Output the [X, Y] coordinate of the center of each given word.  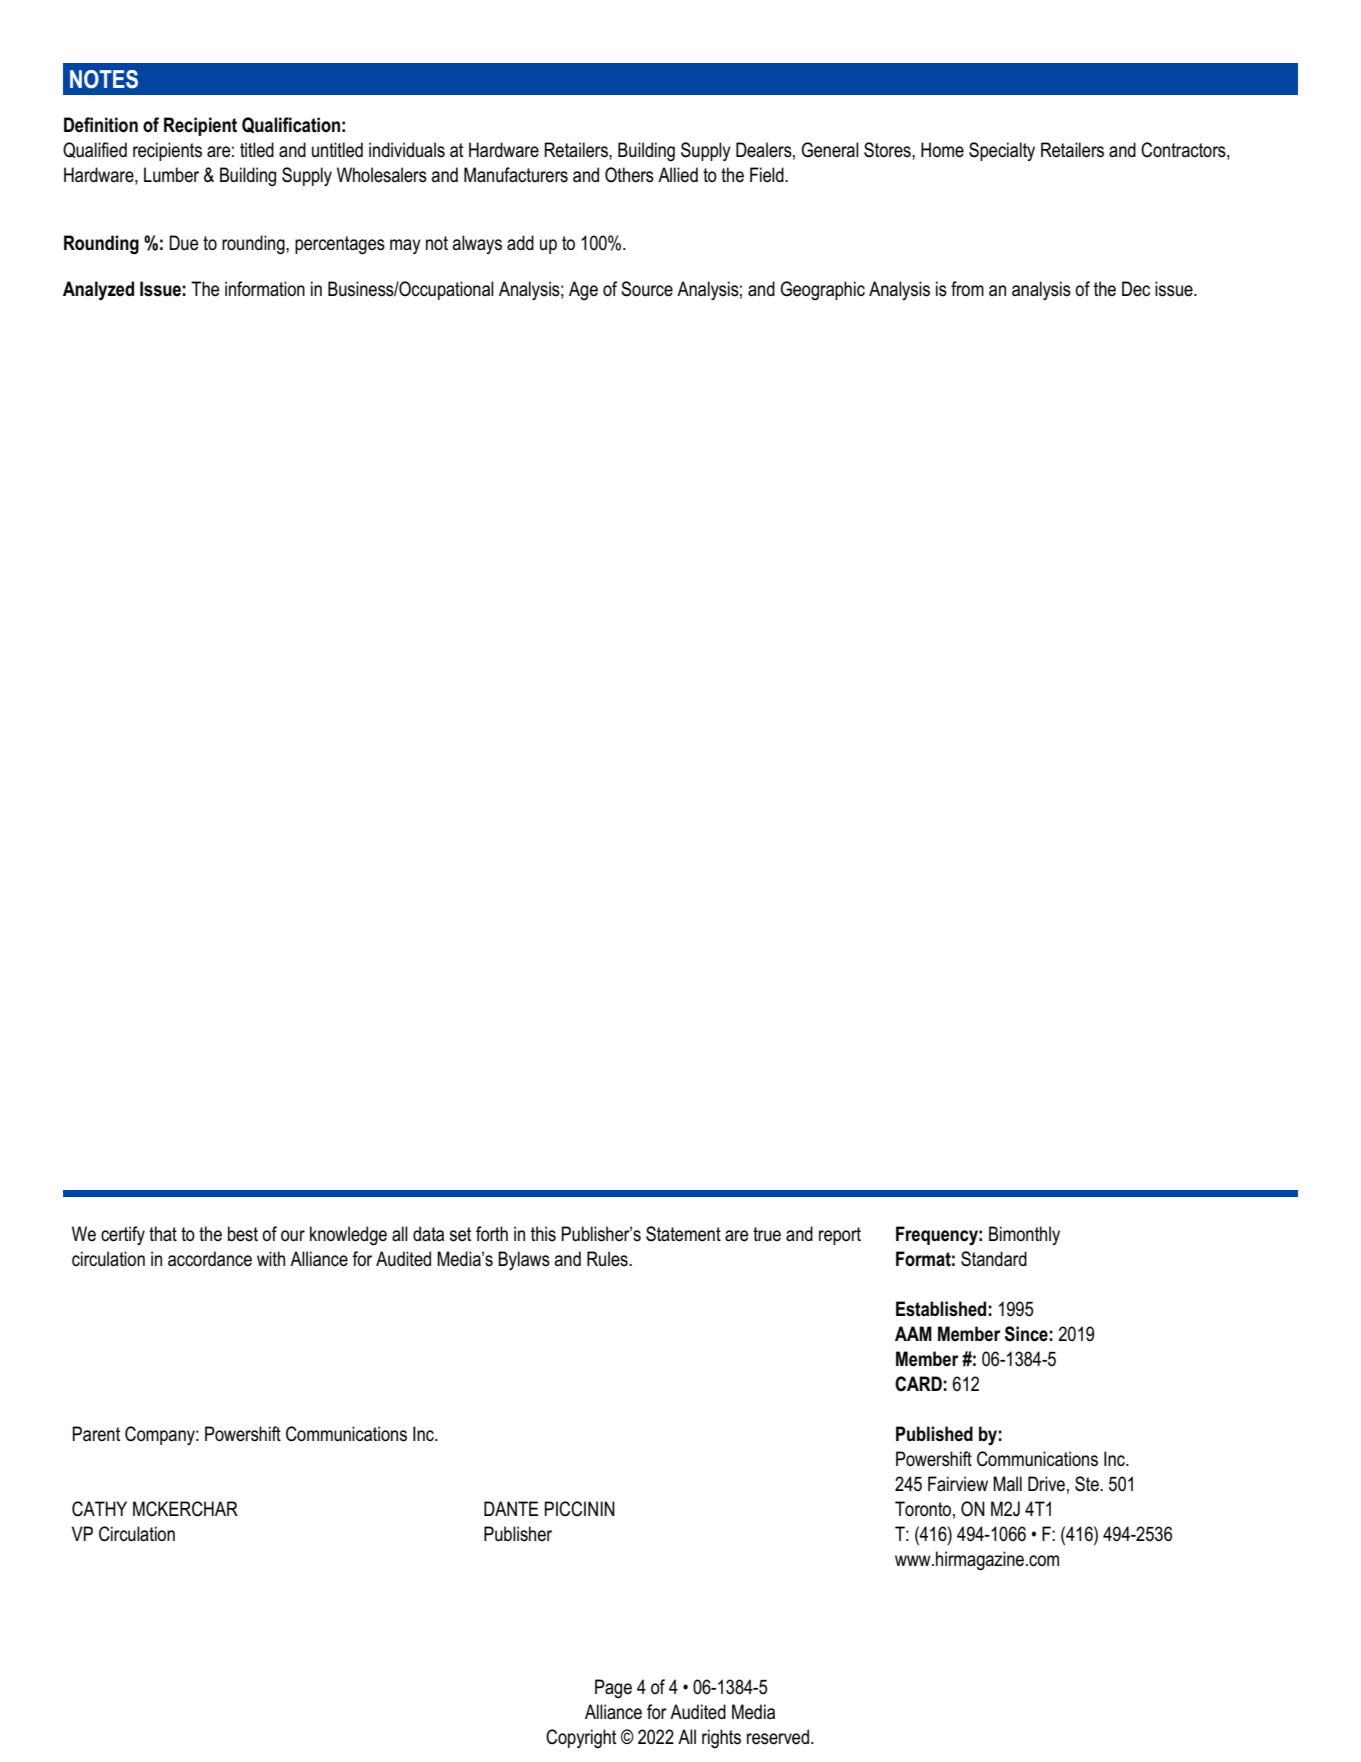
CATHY [99, 1509]
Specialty [1002, 151]
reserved [778, 1737]
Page [613, 1689]
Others [629, 175]
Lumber [171, 175]
